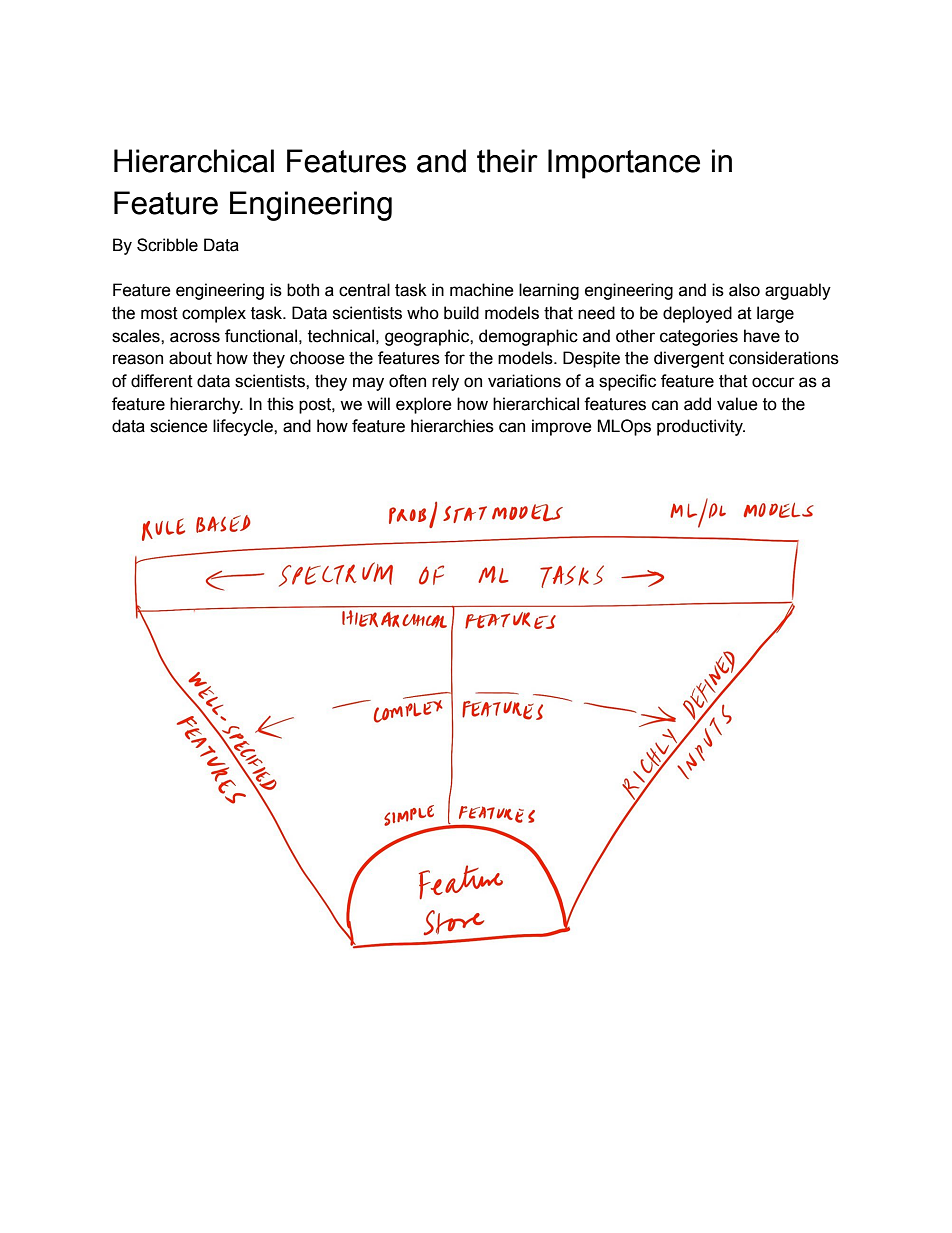 This screenshot has height=1233, width=952. Describe the element at coordinates (624, 164) in the screenshot. I see `Importance` at that location.
